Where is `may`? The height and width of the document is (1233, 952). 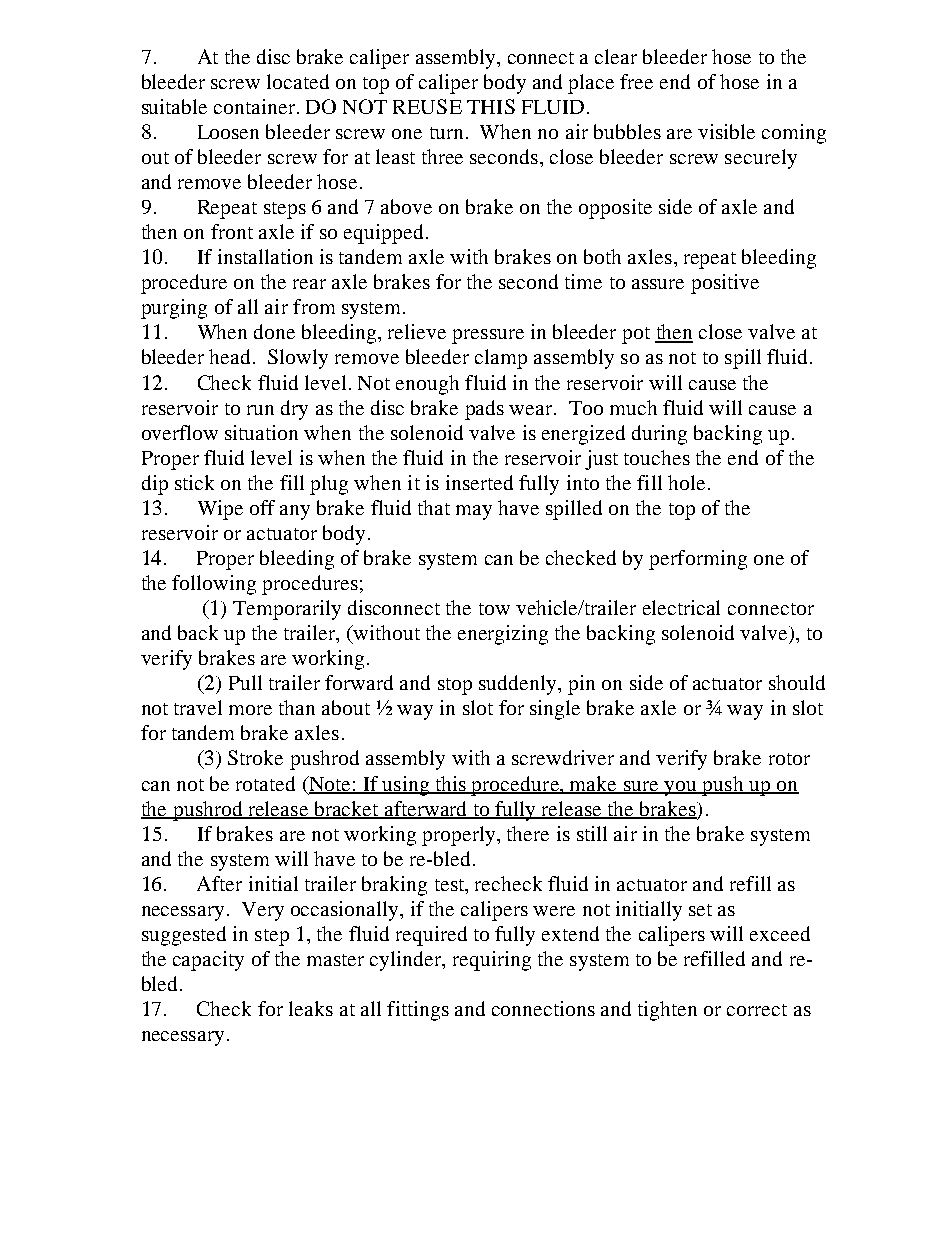
may is located at coordinates (474, 512).
